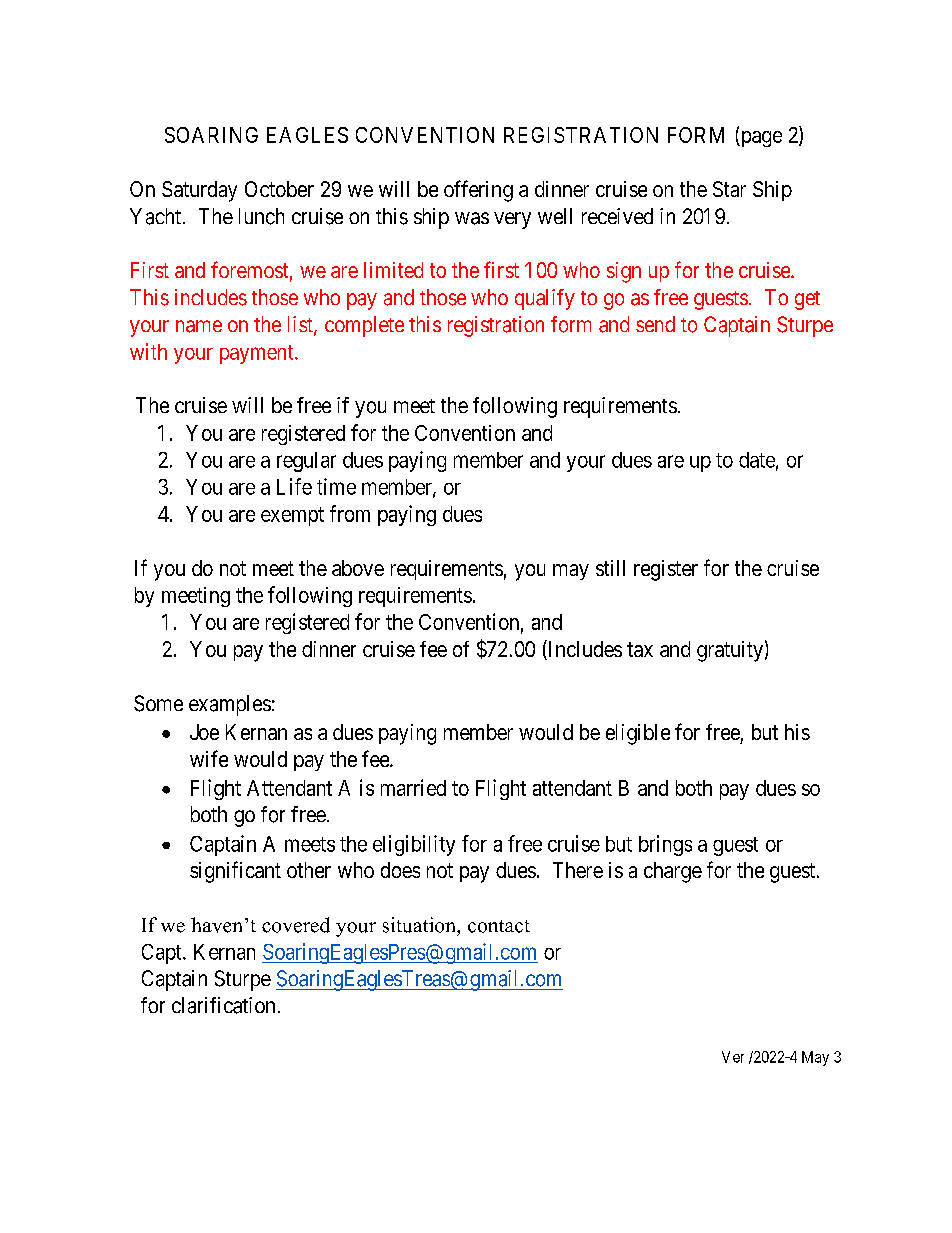 The height and width of the screenshot is (1233, 952). Describe the element at coordinates (673, 872) in the screenshot. I see `charge` at that location.
